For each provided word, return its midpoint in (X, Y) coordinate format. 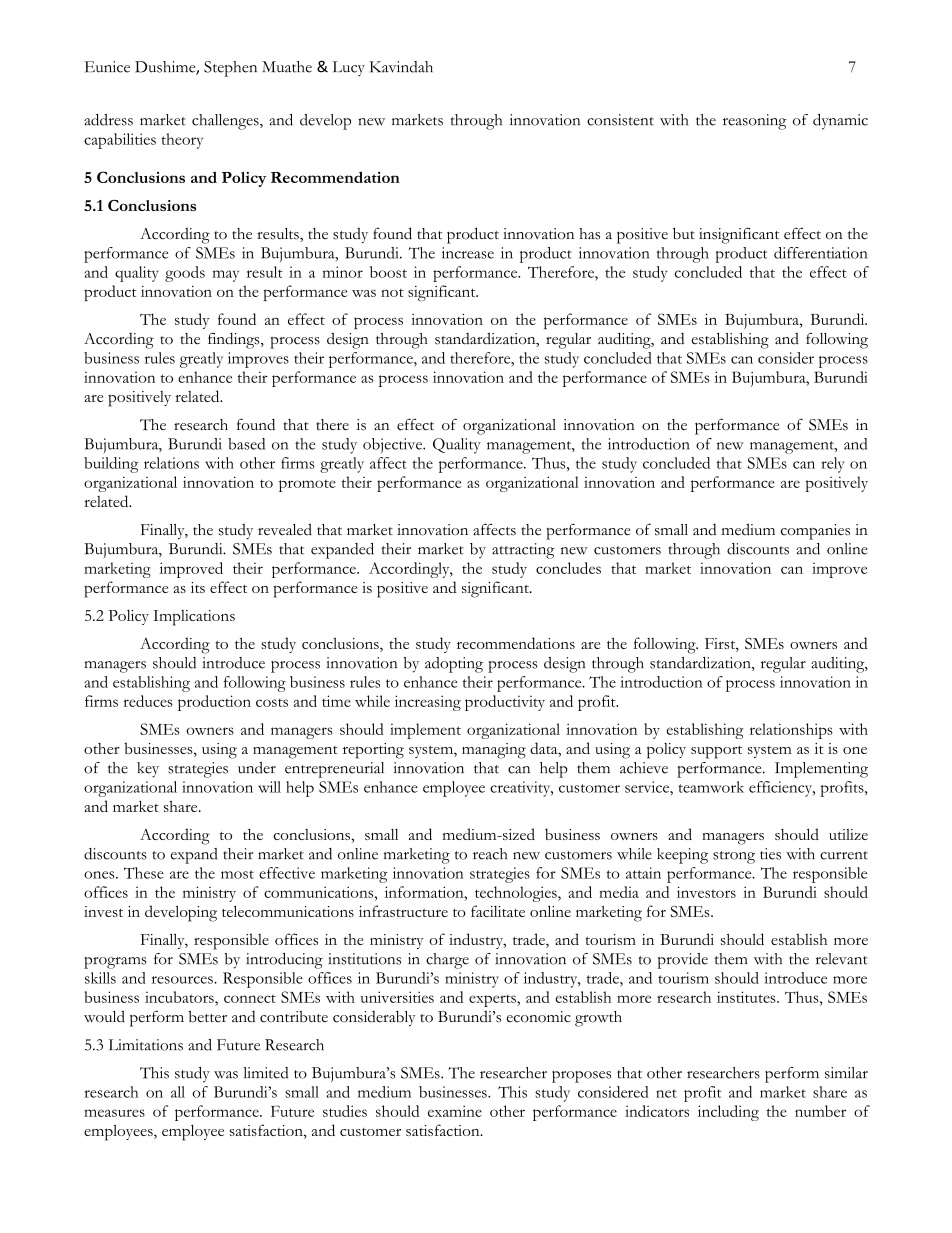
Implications (194, 618)
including (728, 1113)
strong (734, 857)
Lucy (349, 69)
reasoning (755, 122)
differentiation (820, 253)
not (392, 293)
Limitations (146, 1045)
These (144, 873)
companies (815, 532)
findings (235, 340)
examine (455, 1111)
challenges (226, 122)
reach (490, 854)
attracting (523, 551)
